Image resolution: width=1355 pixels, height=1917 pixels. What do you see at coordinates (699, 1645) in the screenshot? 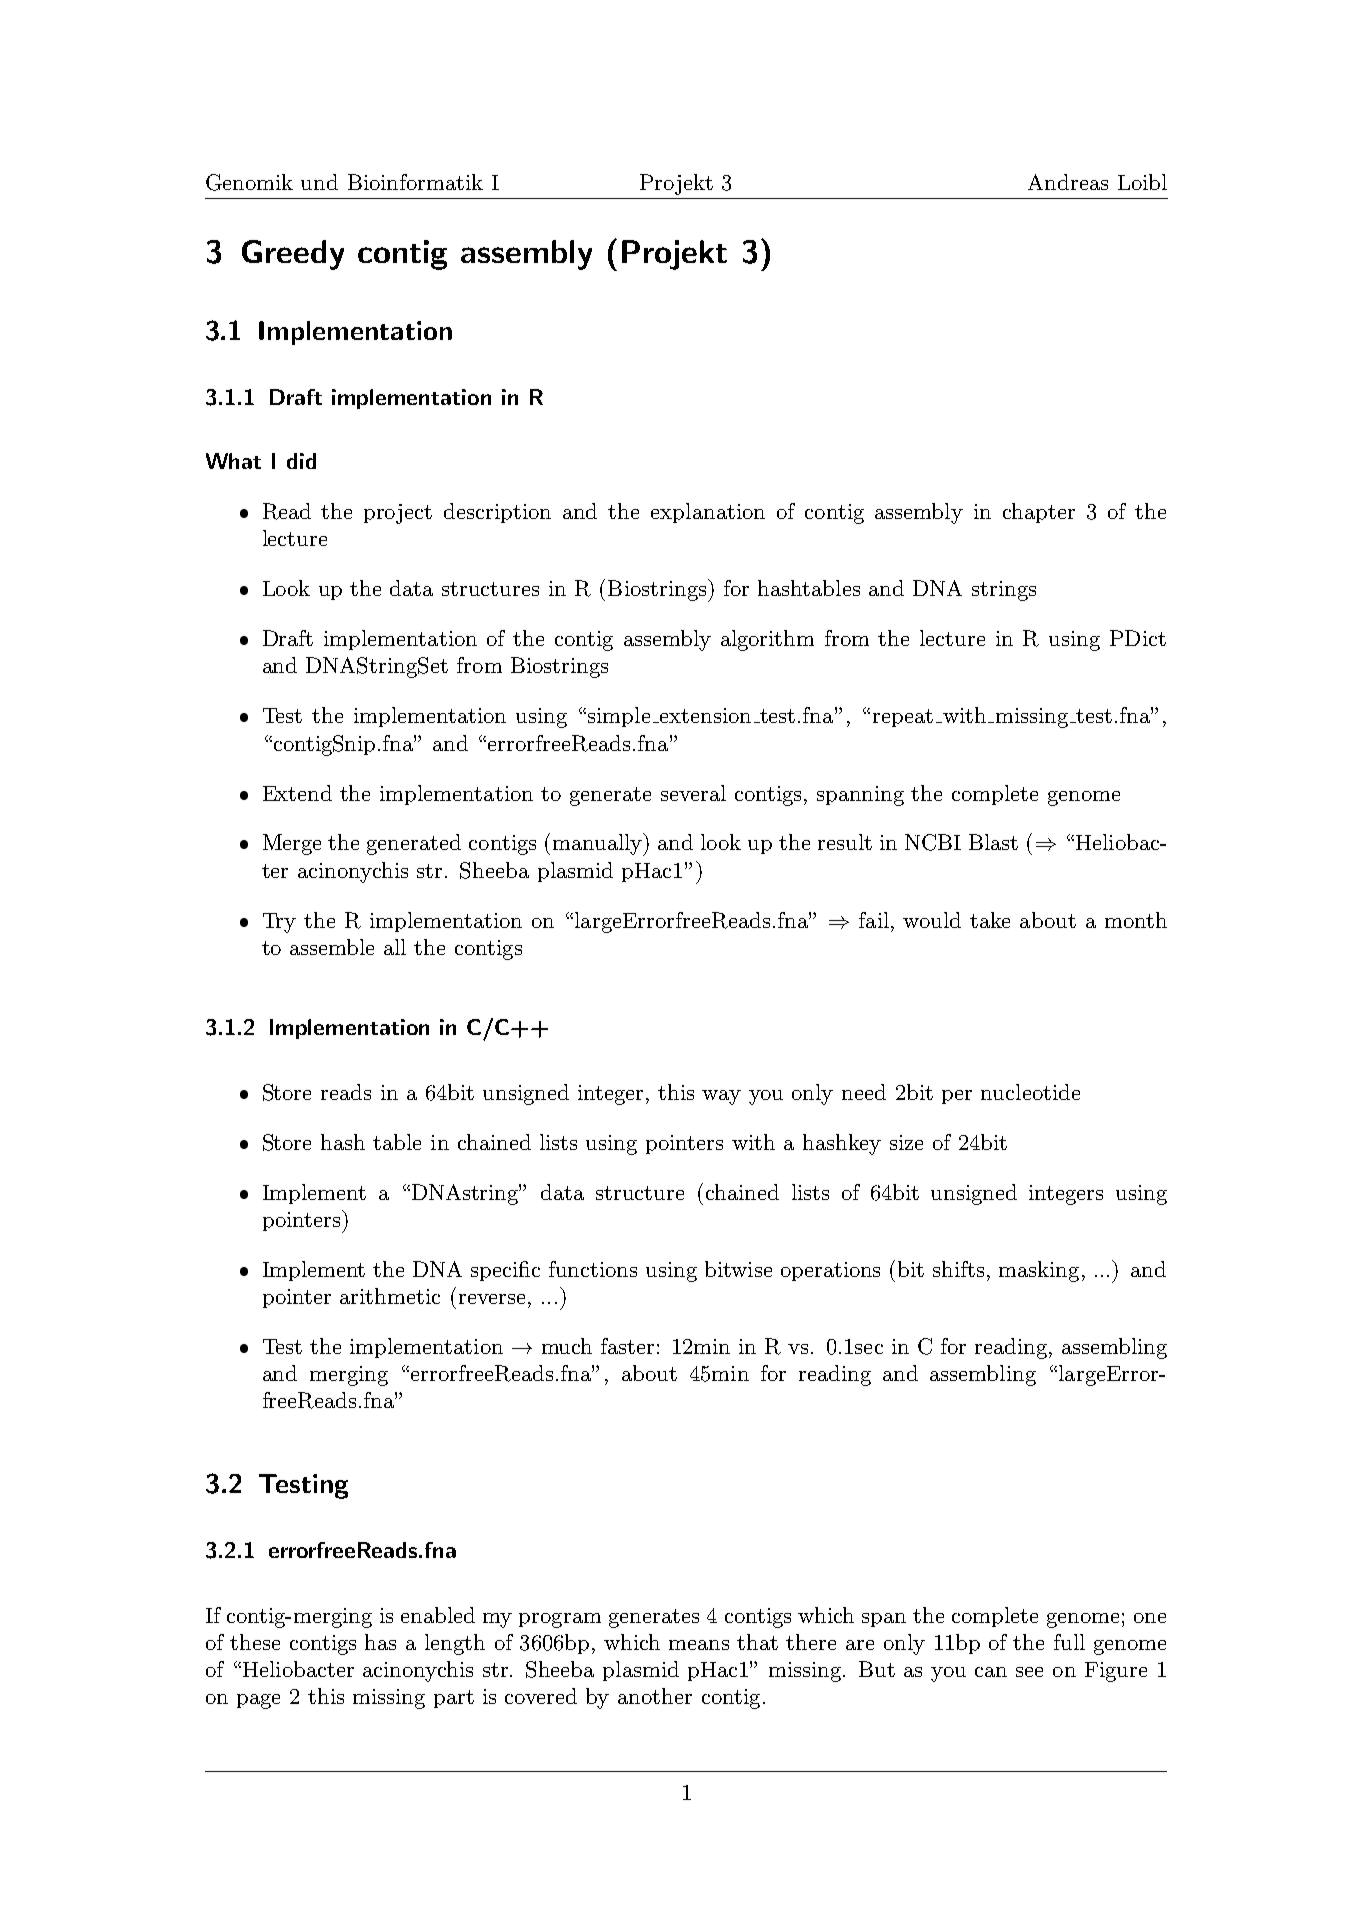
I see `means` at bounding box center [699, 1645].
